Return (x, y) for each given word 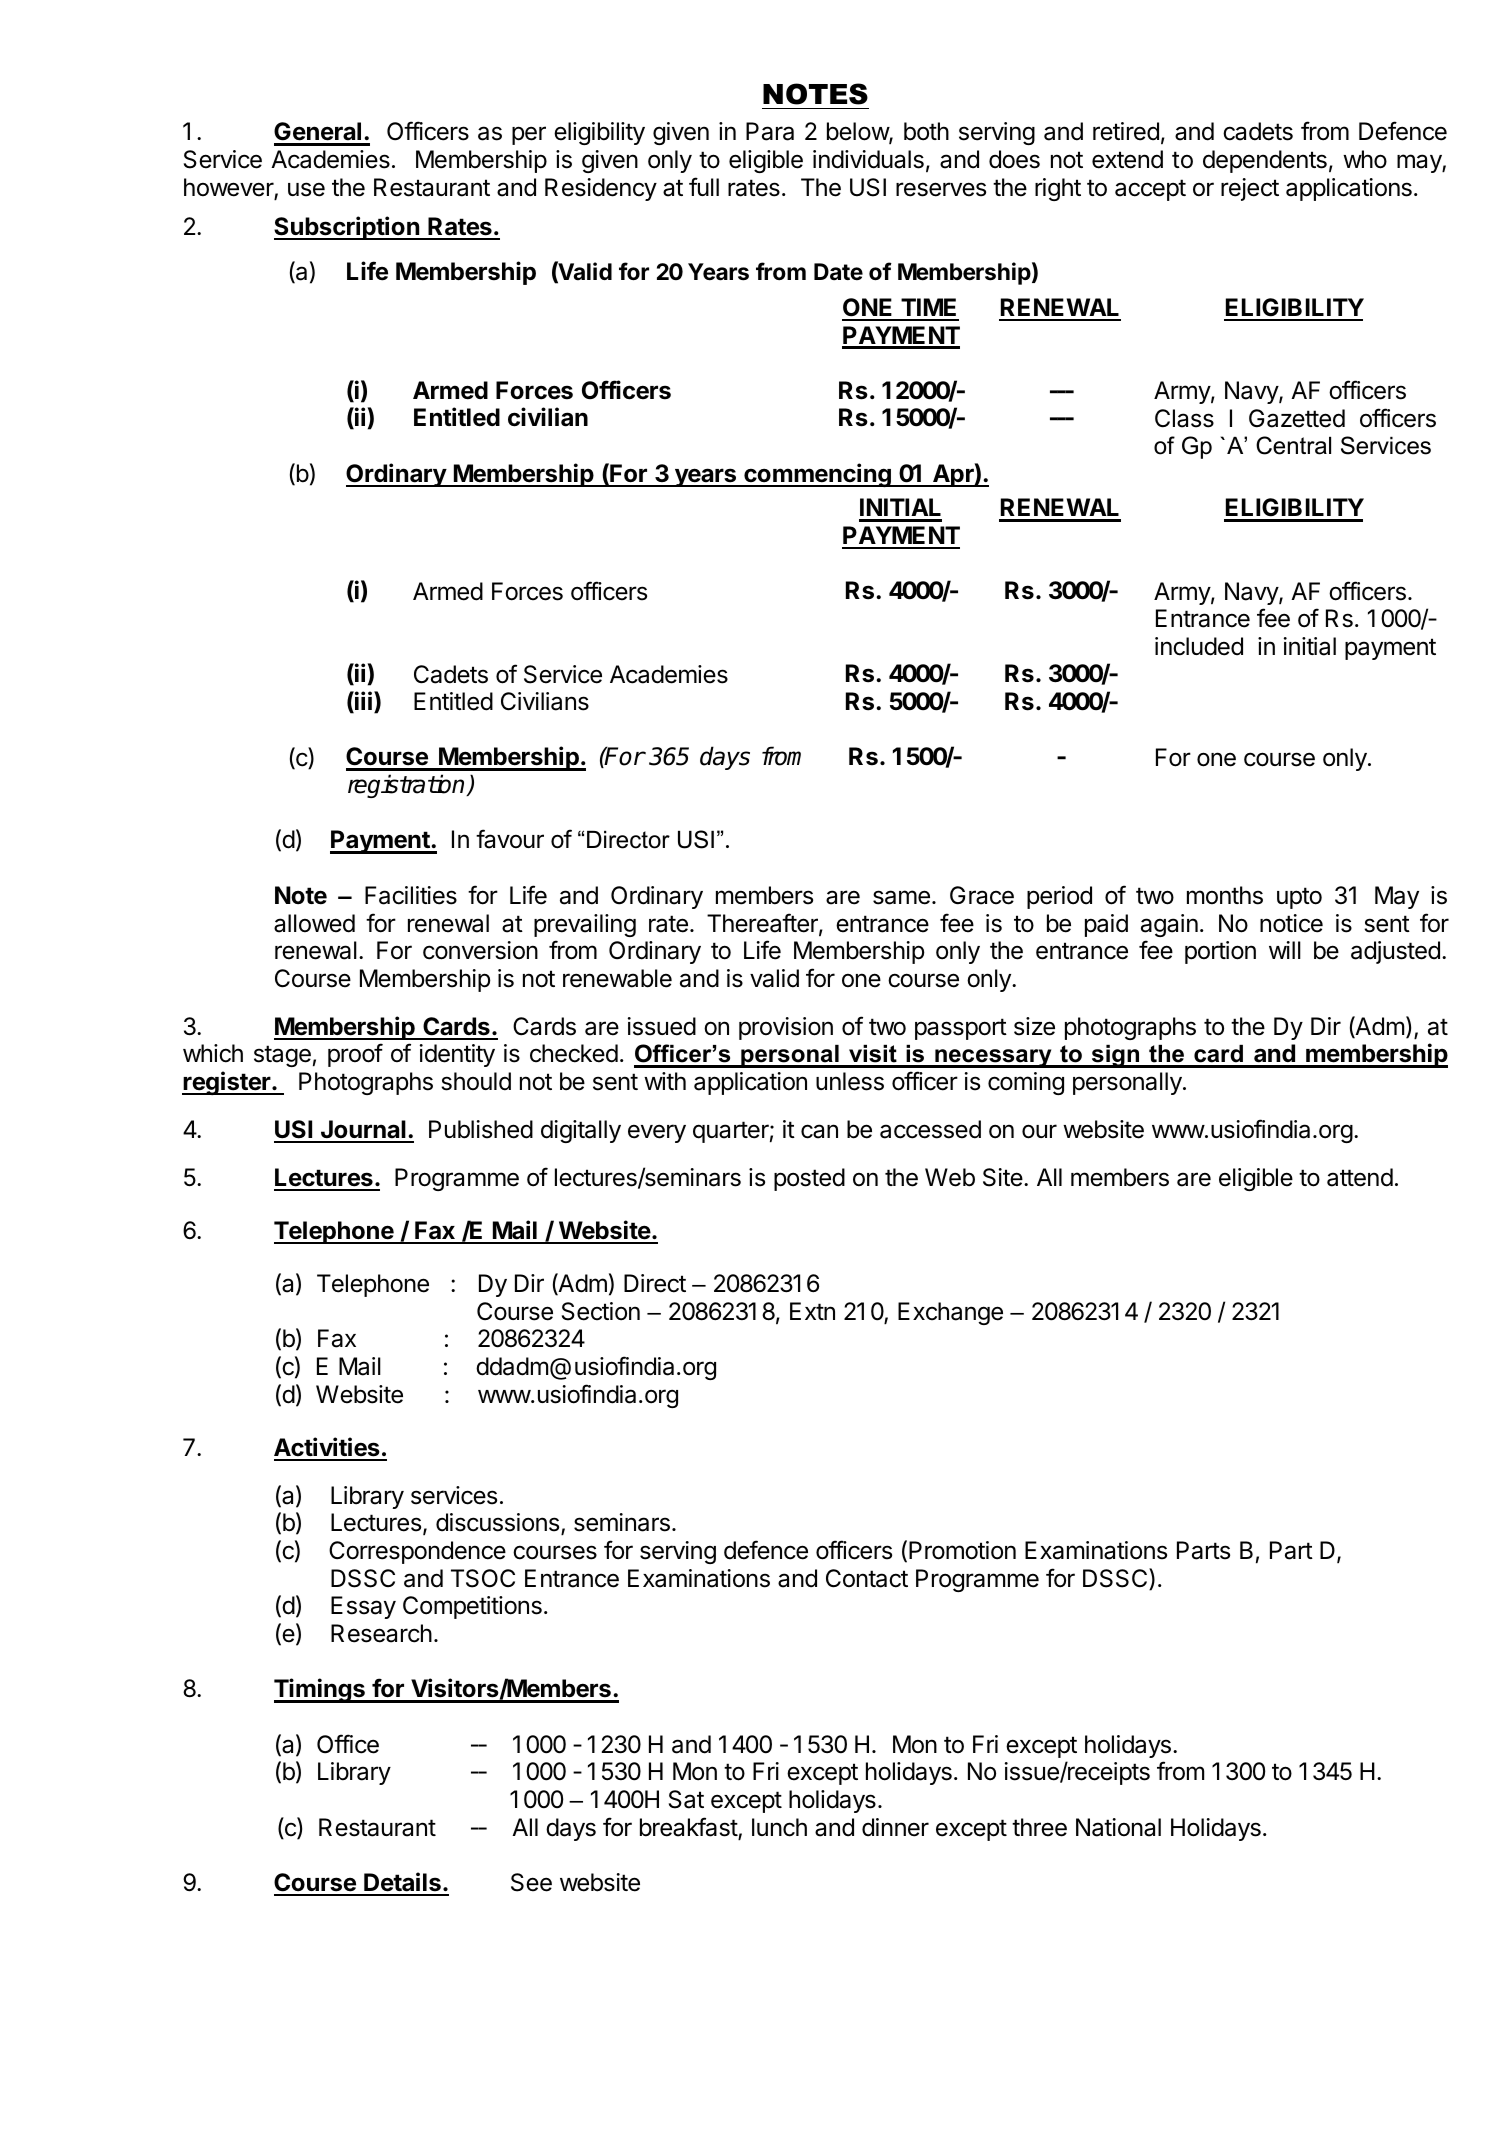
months (1225, 895)
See (531, 1882)
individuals (868, 159)
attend (1360, 1177)
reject (1250, 189)
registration (408, 786)
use (306, 189)
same (901, 897)
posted (809, 1179)
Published (481, 1129)
